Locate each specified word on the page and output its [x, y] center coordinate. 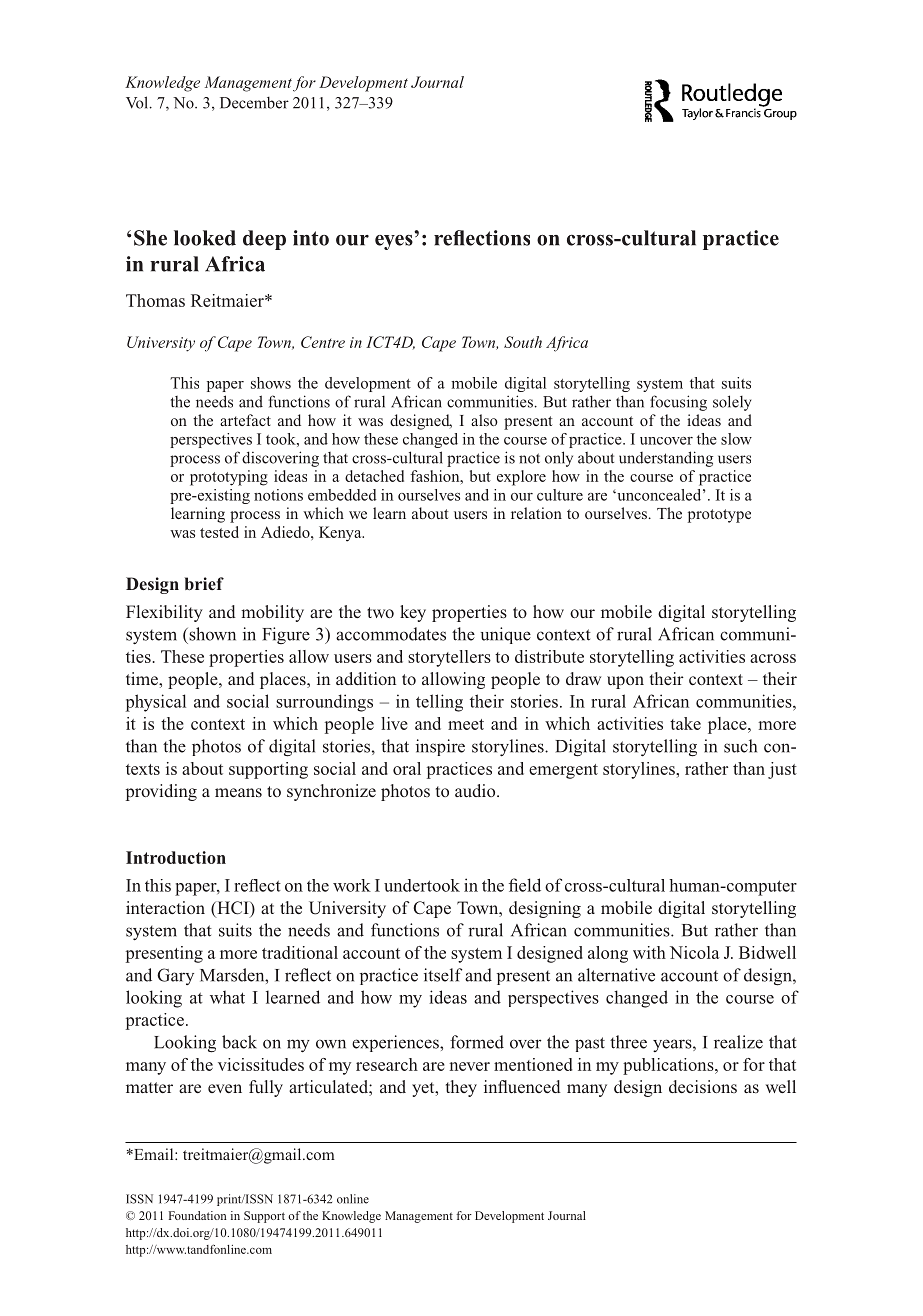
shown [211, 634]
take [685, 723]
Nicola [695, 952]
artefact [245, 420]
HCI [233, 909]
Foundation [198, 1215]
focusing [678, 403]
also [484, 420]
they [461, 1088]
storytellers [449, 658]
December [254, 103]
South [523, 342]
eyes [394, 242]
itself [443, 975]
